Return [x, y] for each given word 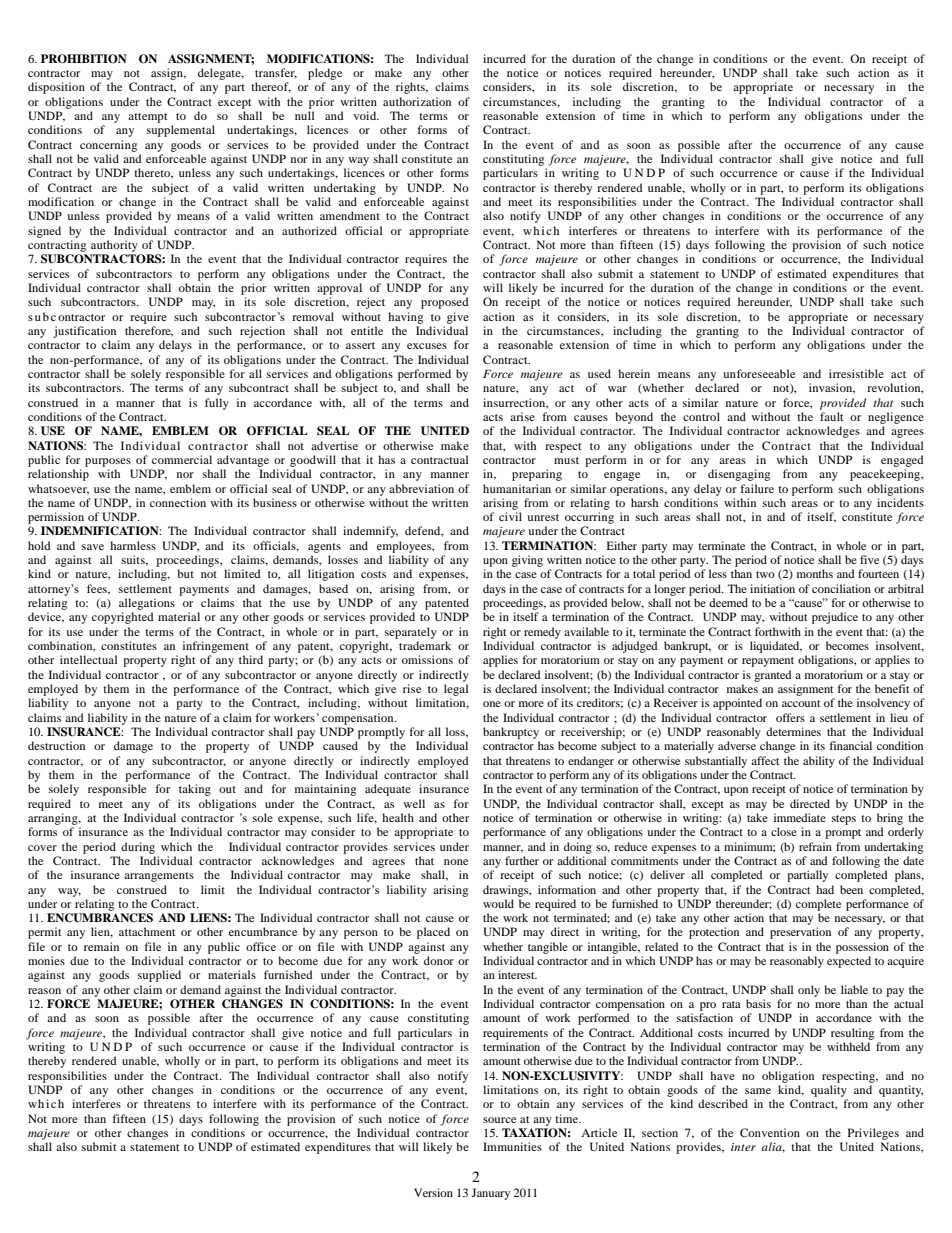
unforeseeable [759, 373]
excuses [427, 346]
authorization [417, 101]
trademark [425, 645]
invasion [832, 388]
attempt [148, 118]
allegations [147, 604]
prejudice [835, 618]
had [825, 889]
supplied [159, 976]
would [498, 903]
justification [84, 332]
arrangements [159, 877]
